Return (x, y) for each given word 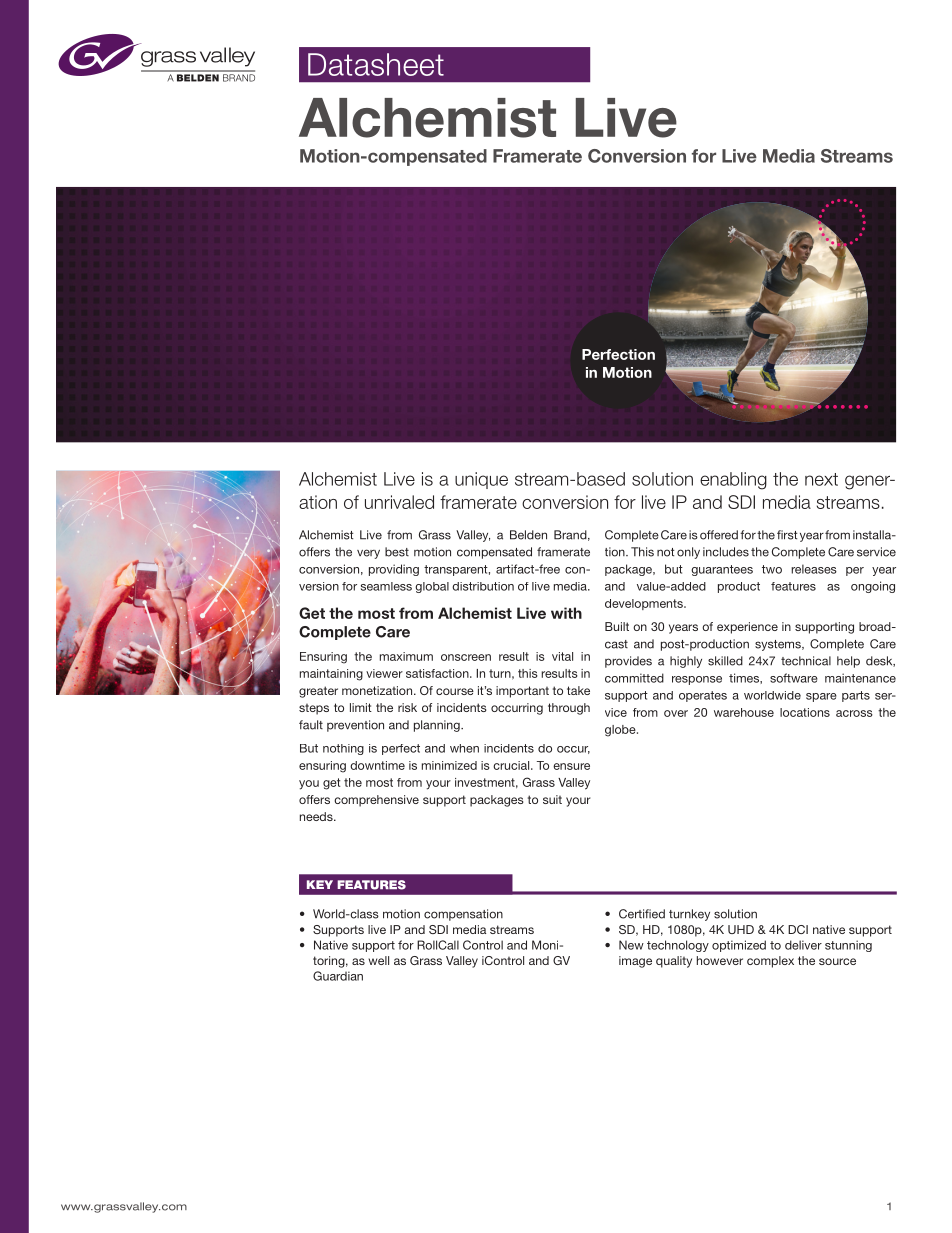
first (787, 535)
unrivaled (399, 502)
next (821, 479)
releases (814, 569)
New (631, 945)
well (378, 960)
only (688, 553)
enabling (733, 481)
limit (361, 707)
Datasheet (376, 64)
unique (481, 480)
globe (621, 731)
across (854, 713)
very (368, 554)
